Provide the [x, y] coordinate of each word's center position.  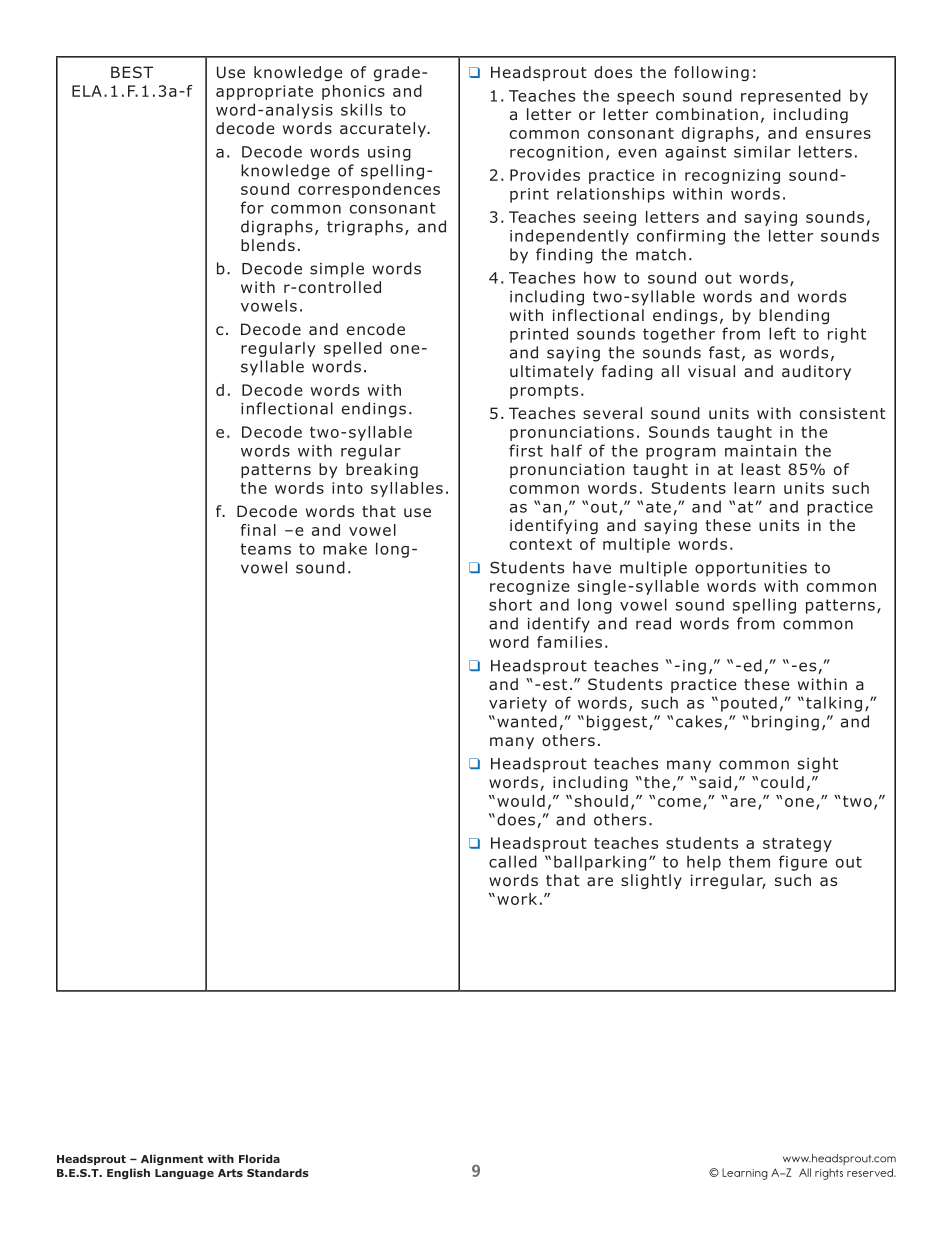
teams [265, 549]
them [749, 861]
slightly [651, 881]
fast [724, 352]
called [513, 861]
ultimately [552, 372]
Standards [278, 1172]
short [510, 604]
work [517, 899]
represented [791, 97]
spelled [353, 349]
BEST [132, 72]
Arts [230, 1173]
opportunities [751, 569]
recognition [556, 153]
